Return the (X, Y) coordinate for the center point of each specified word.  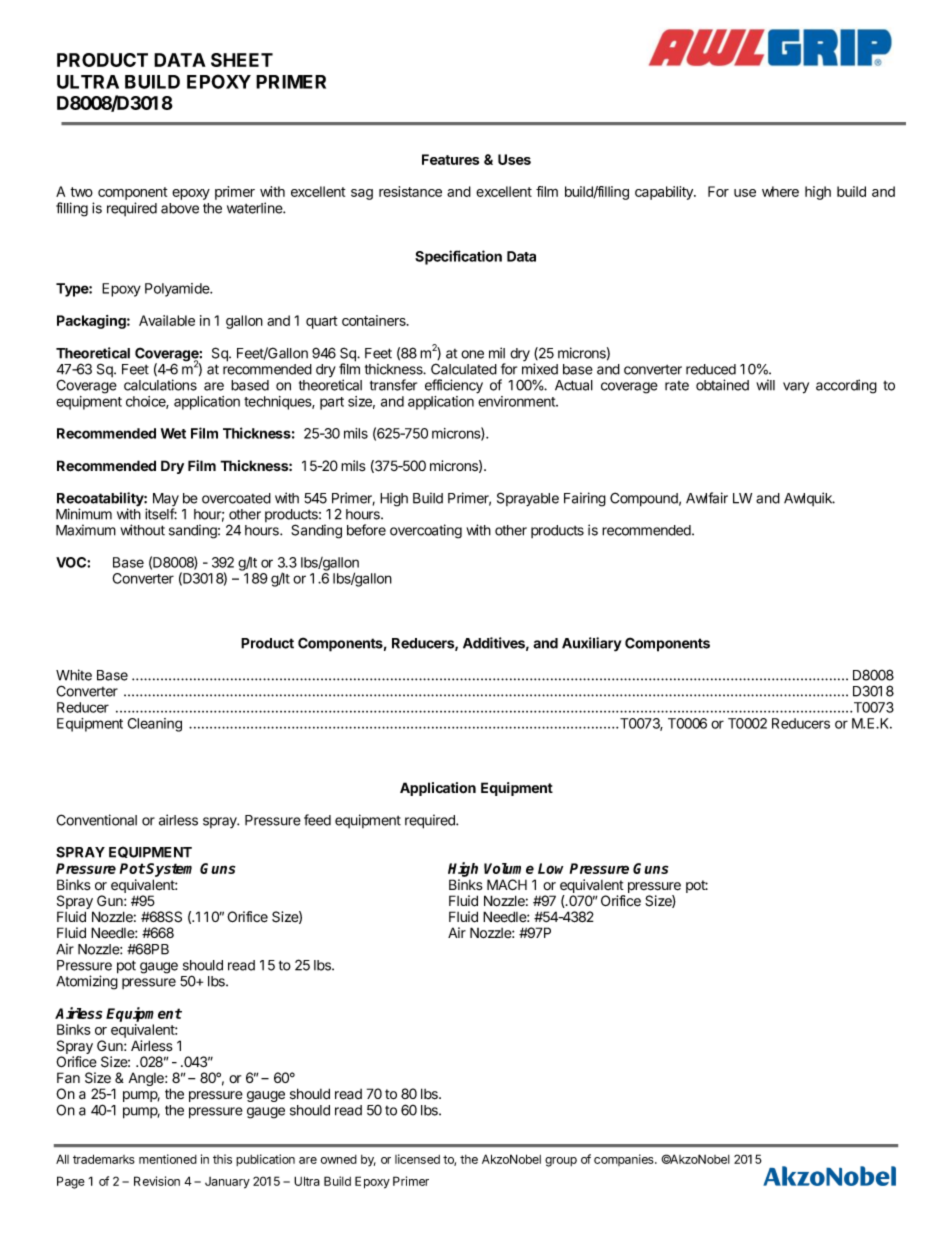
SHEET (242, 60)
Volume (509, 868)
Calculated (464, 369)
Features (450, 159)
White (74, 675)
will (765, 385)
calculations (160, 385)
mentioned (168, 1159)
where (780, 191)
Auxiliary (592, 644)
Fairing (585, 499)
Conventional (96, 820)
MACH (507, 884)
